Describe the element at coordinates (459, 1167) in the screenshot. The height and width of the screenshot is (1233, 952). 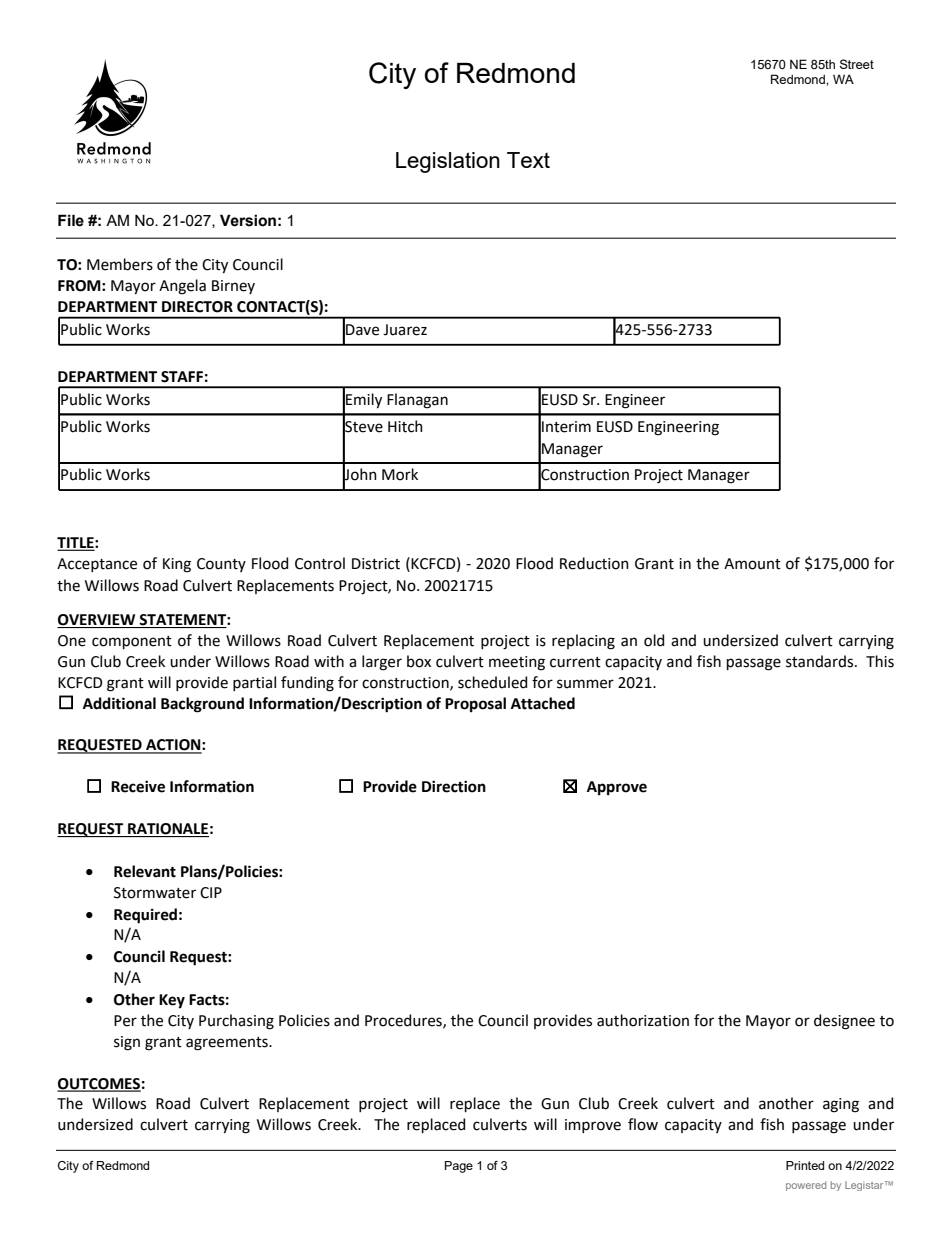
I see `Page` at that location.
